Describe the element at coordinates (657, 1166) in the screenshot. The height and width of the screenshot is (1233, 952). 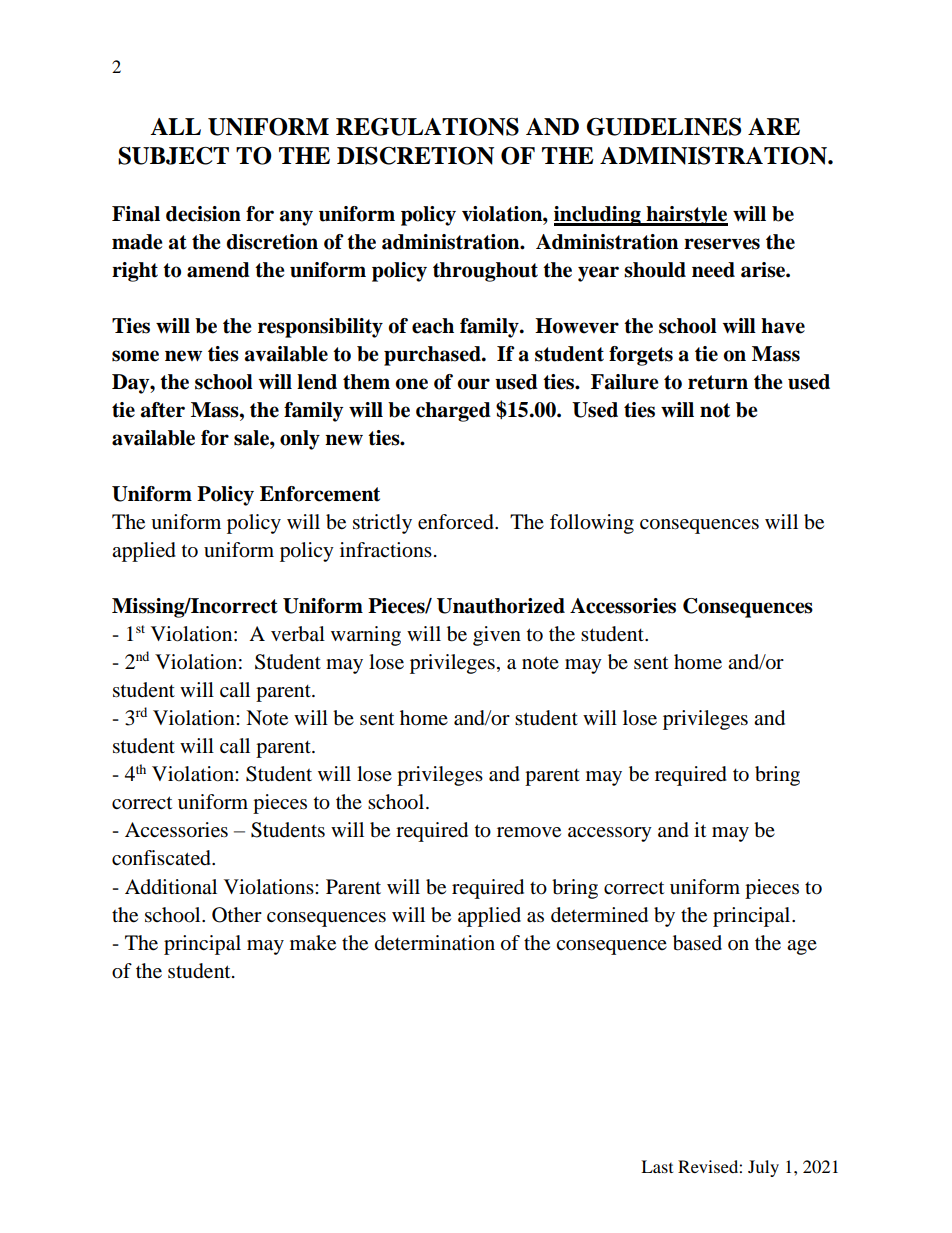
I see `Last` at that location.
